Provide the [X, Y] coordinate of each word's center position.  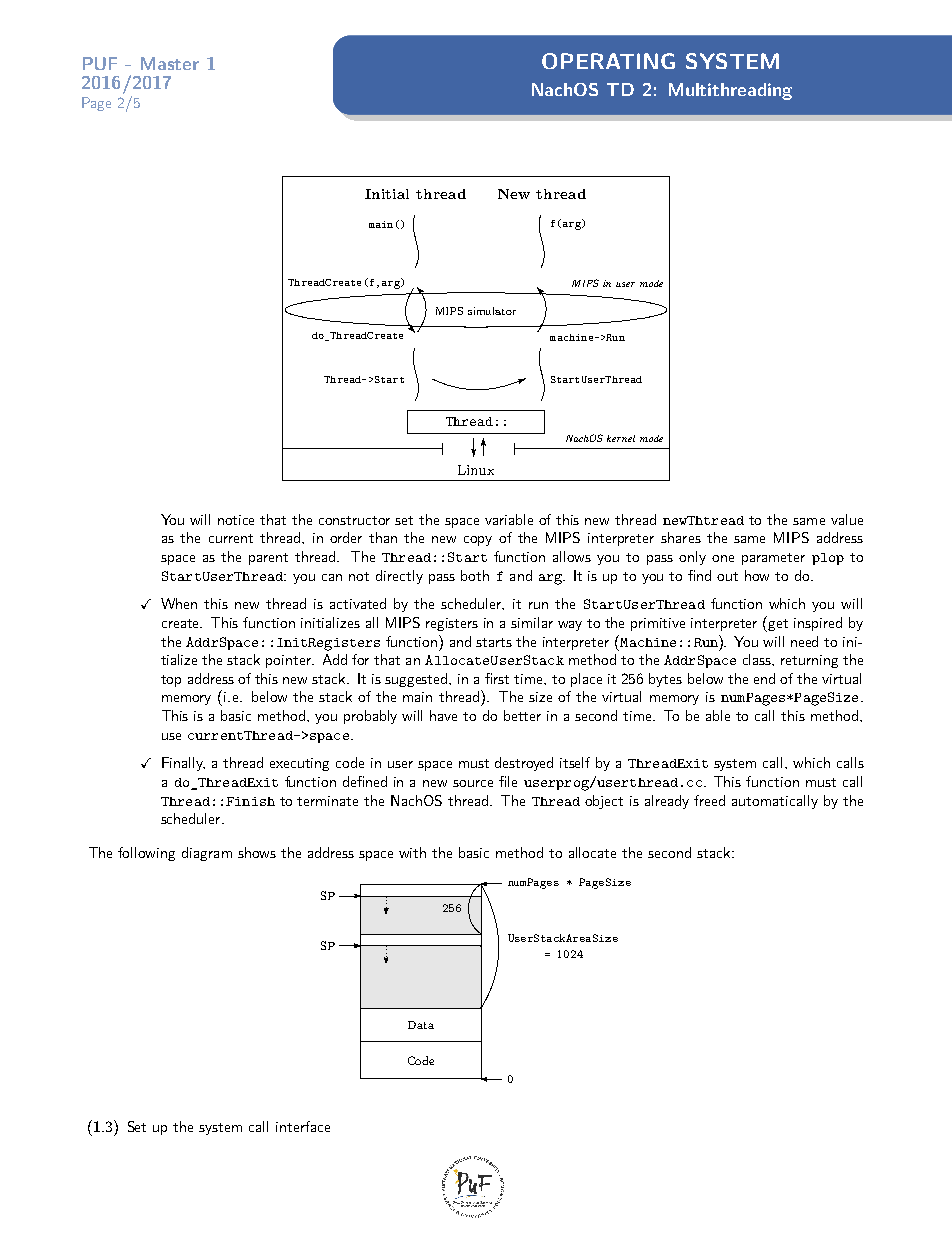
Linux [476, 470]
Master [170, 63]
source [473, 783]
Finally [183, 764]
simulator [492, 311]
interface [303, 1126]
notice [236, 520]
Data [421, 1025]
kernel [621, 438]
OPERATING [608, 61]
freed [709, 800]
